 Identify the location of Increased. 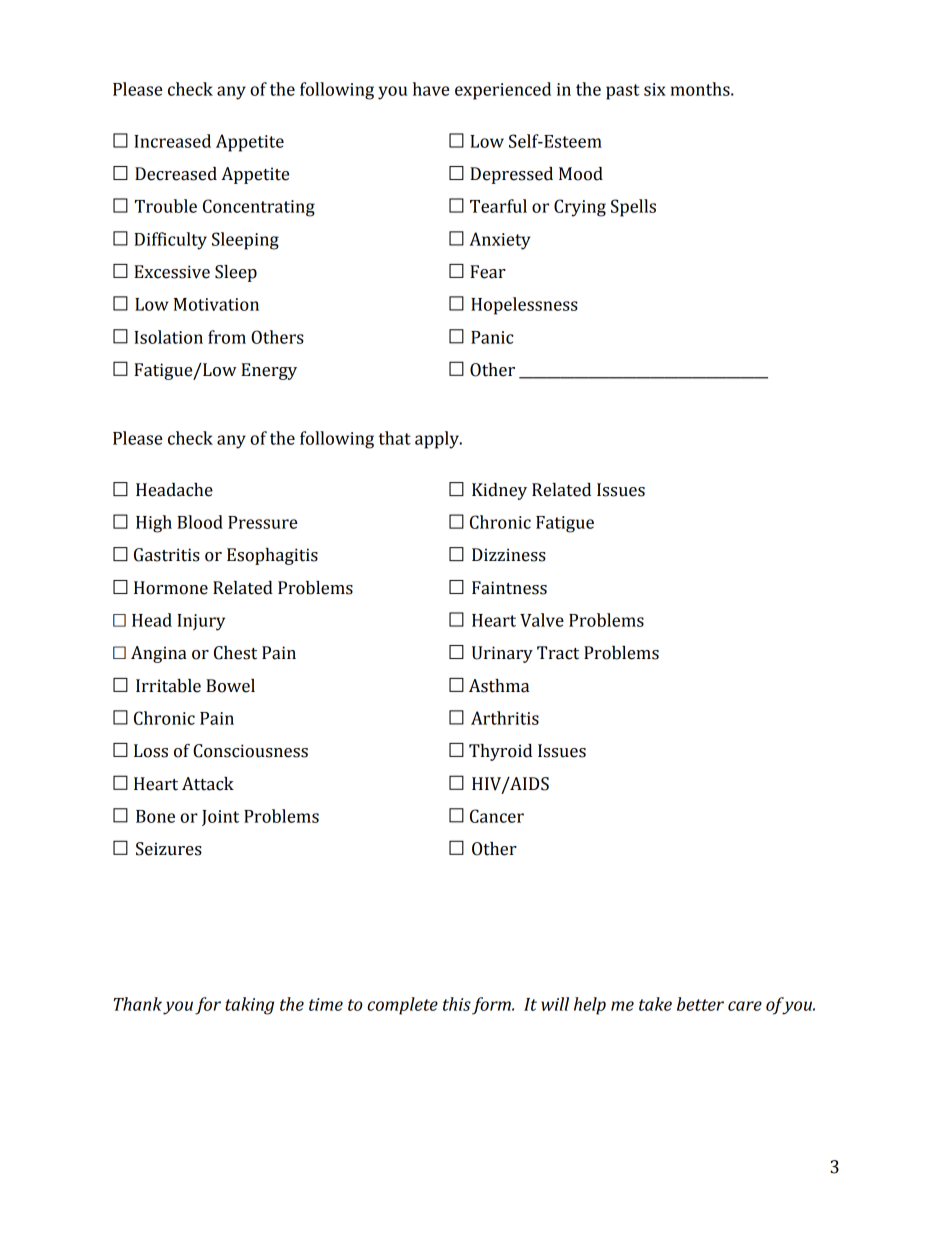
(172, 141).
